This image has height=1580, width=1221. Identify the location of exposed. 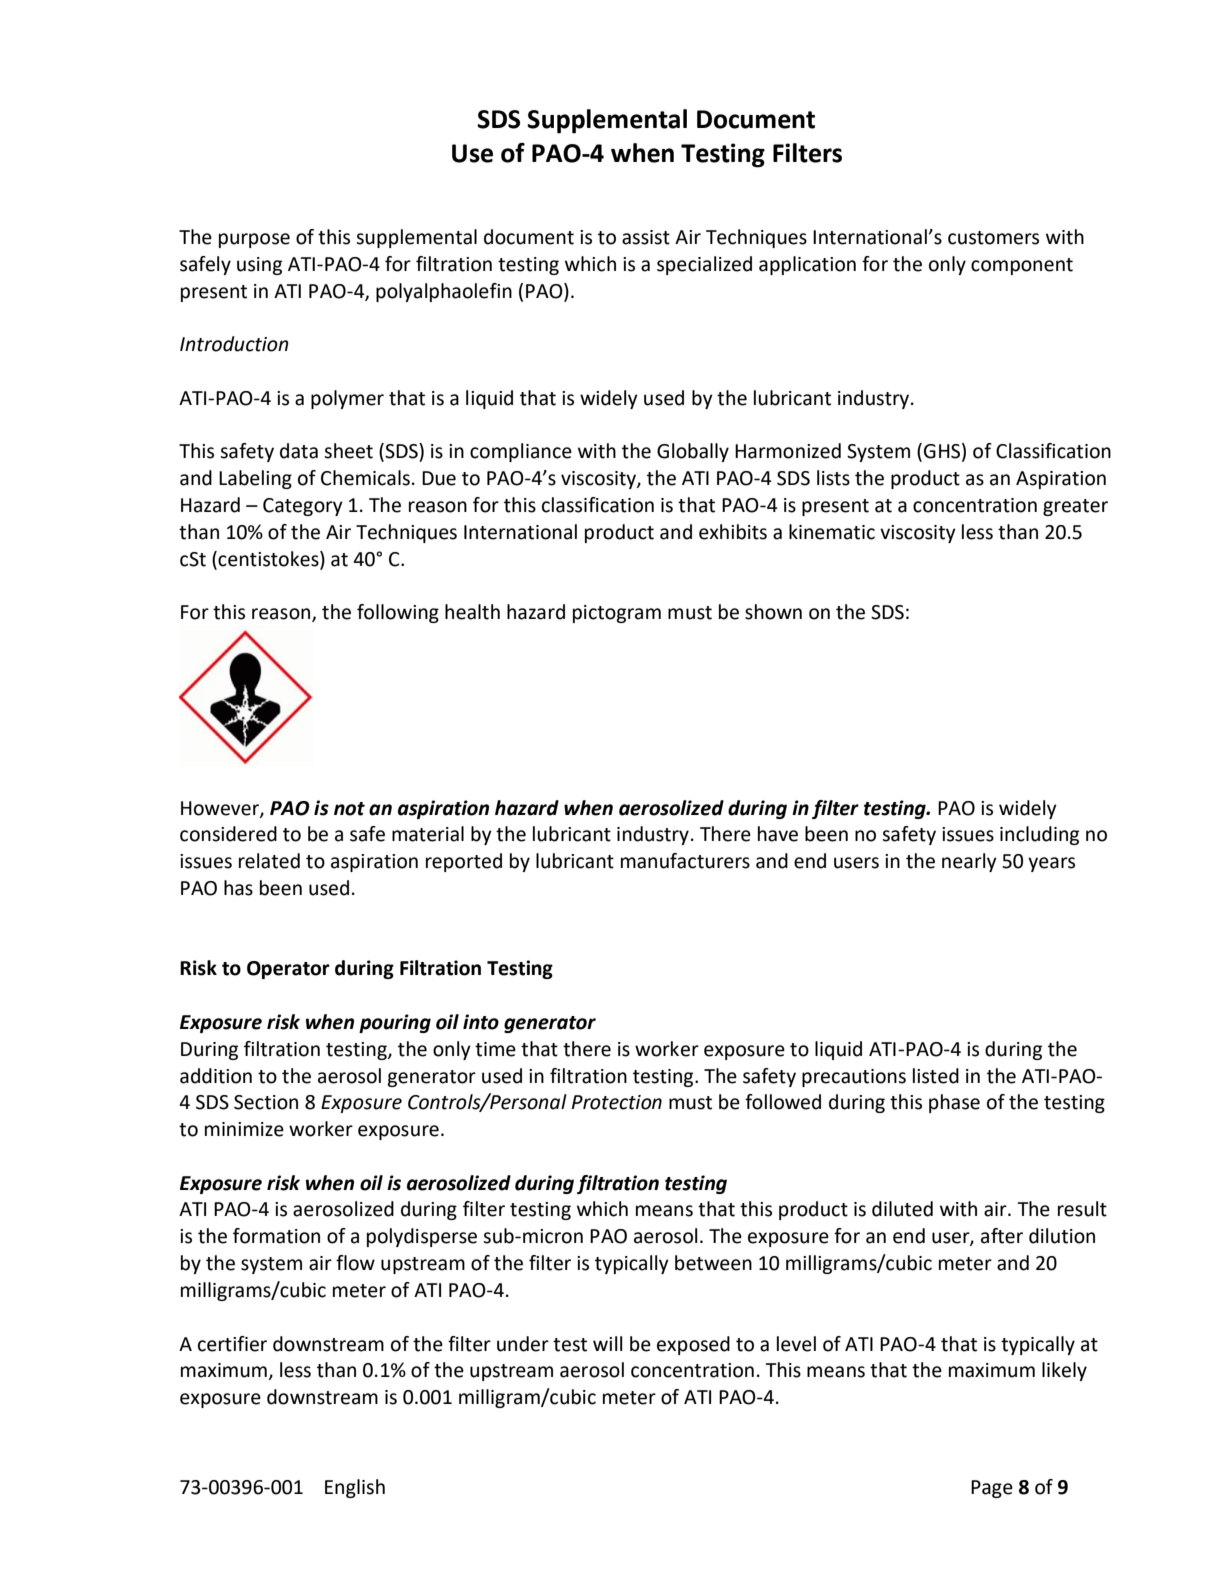
(693, 1345).
